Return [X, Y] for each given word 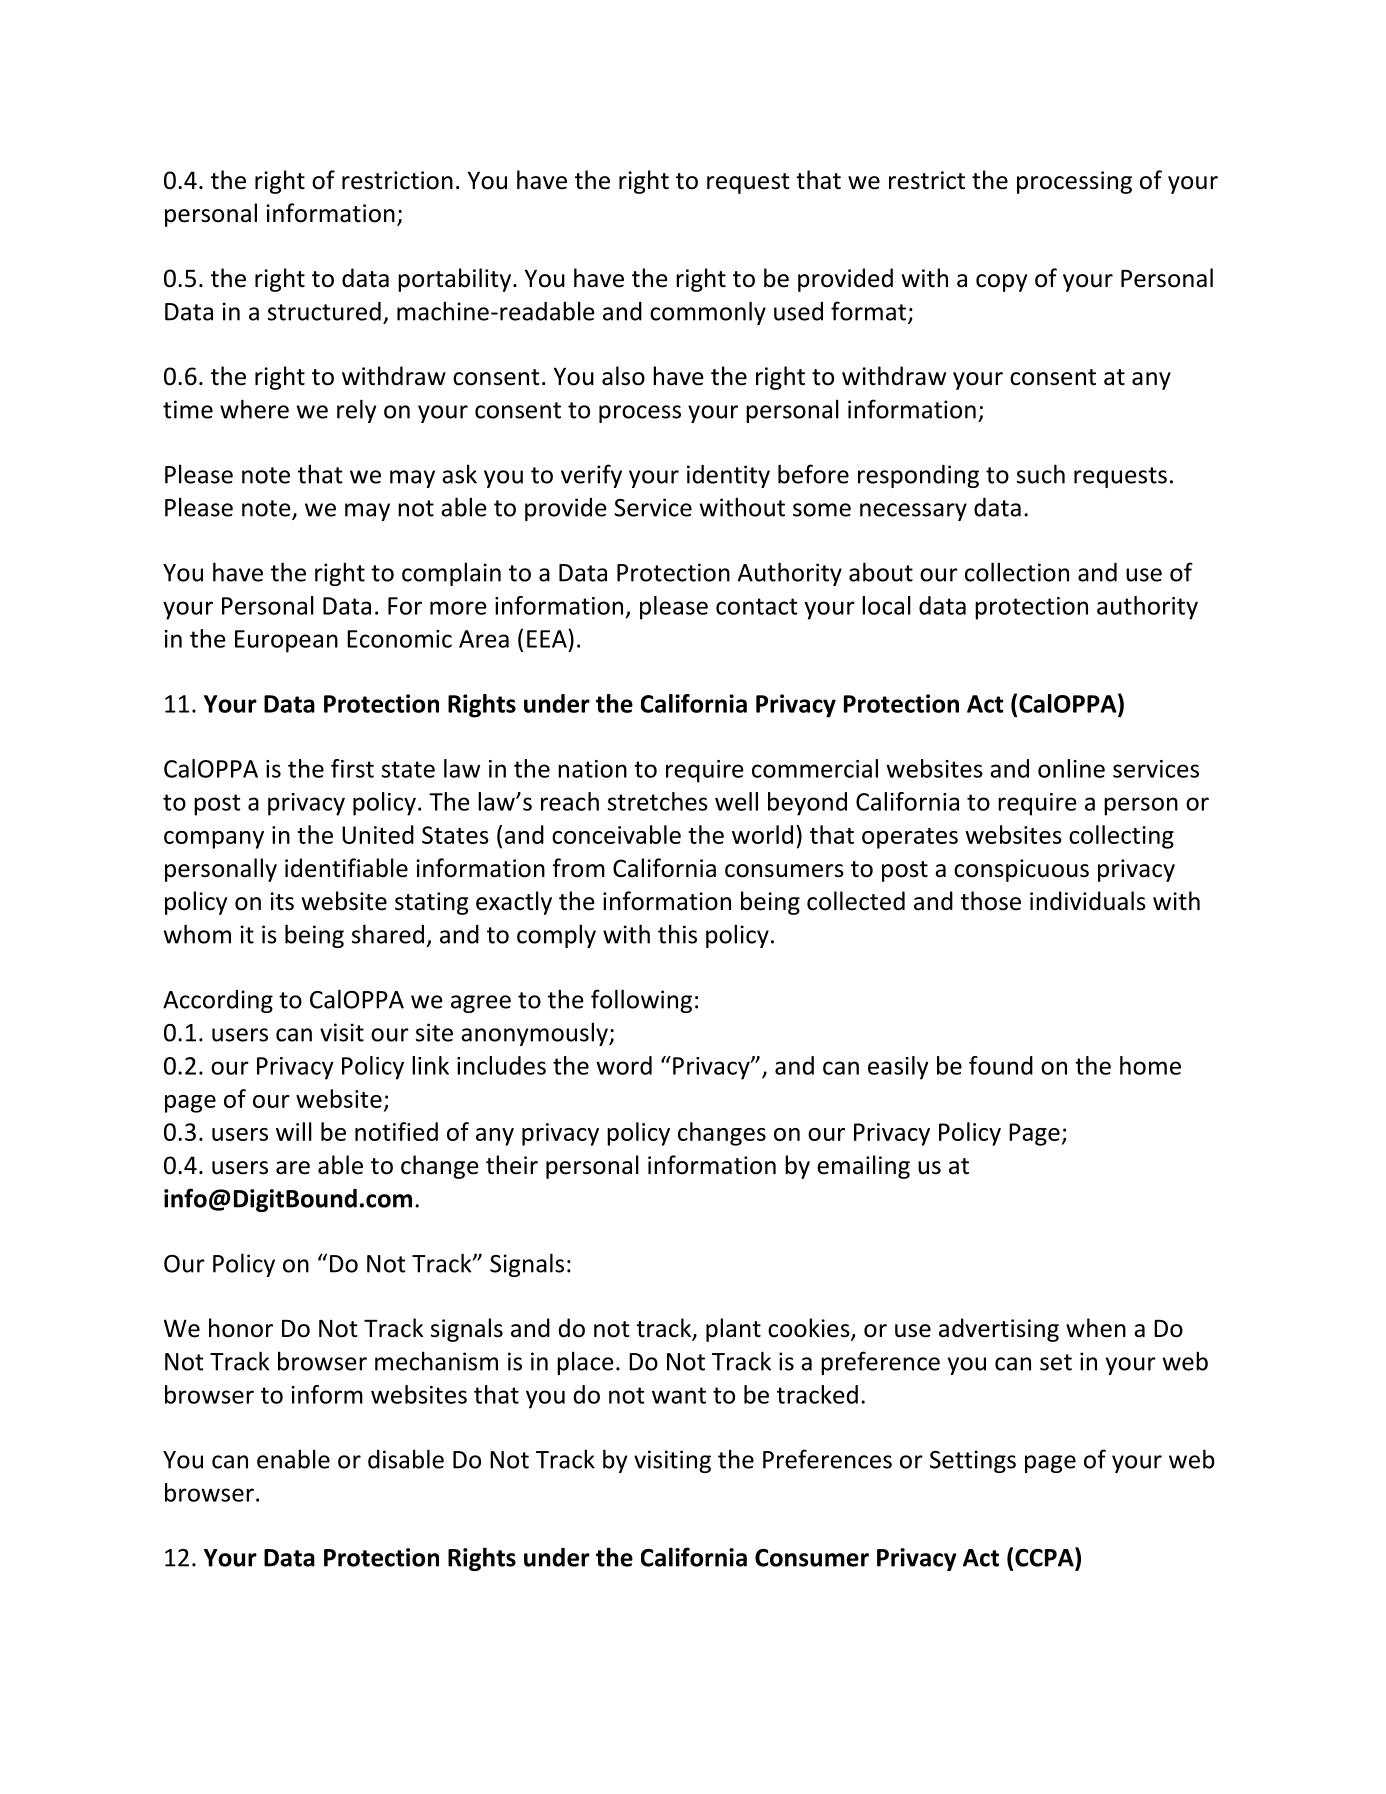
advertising [999, 1330]
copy [1001, 283]
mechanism [436, 1361]
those [991, 901]
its [282, 901]
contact [757, 606]
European [286, 641]
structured [324, 311]
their [512, 1165]
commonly [708, 313]
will [294, 1131]
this [677, 934]
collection [1017, 572]
